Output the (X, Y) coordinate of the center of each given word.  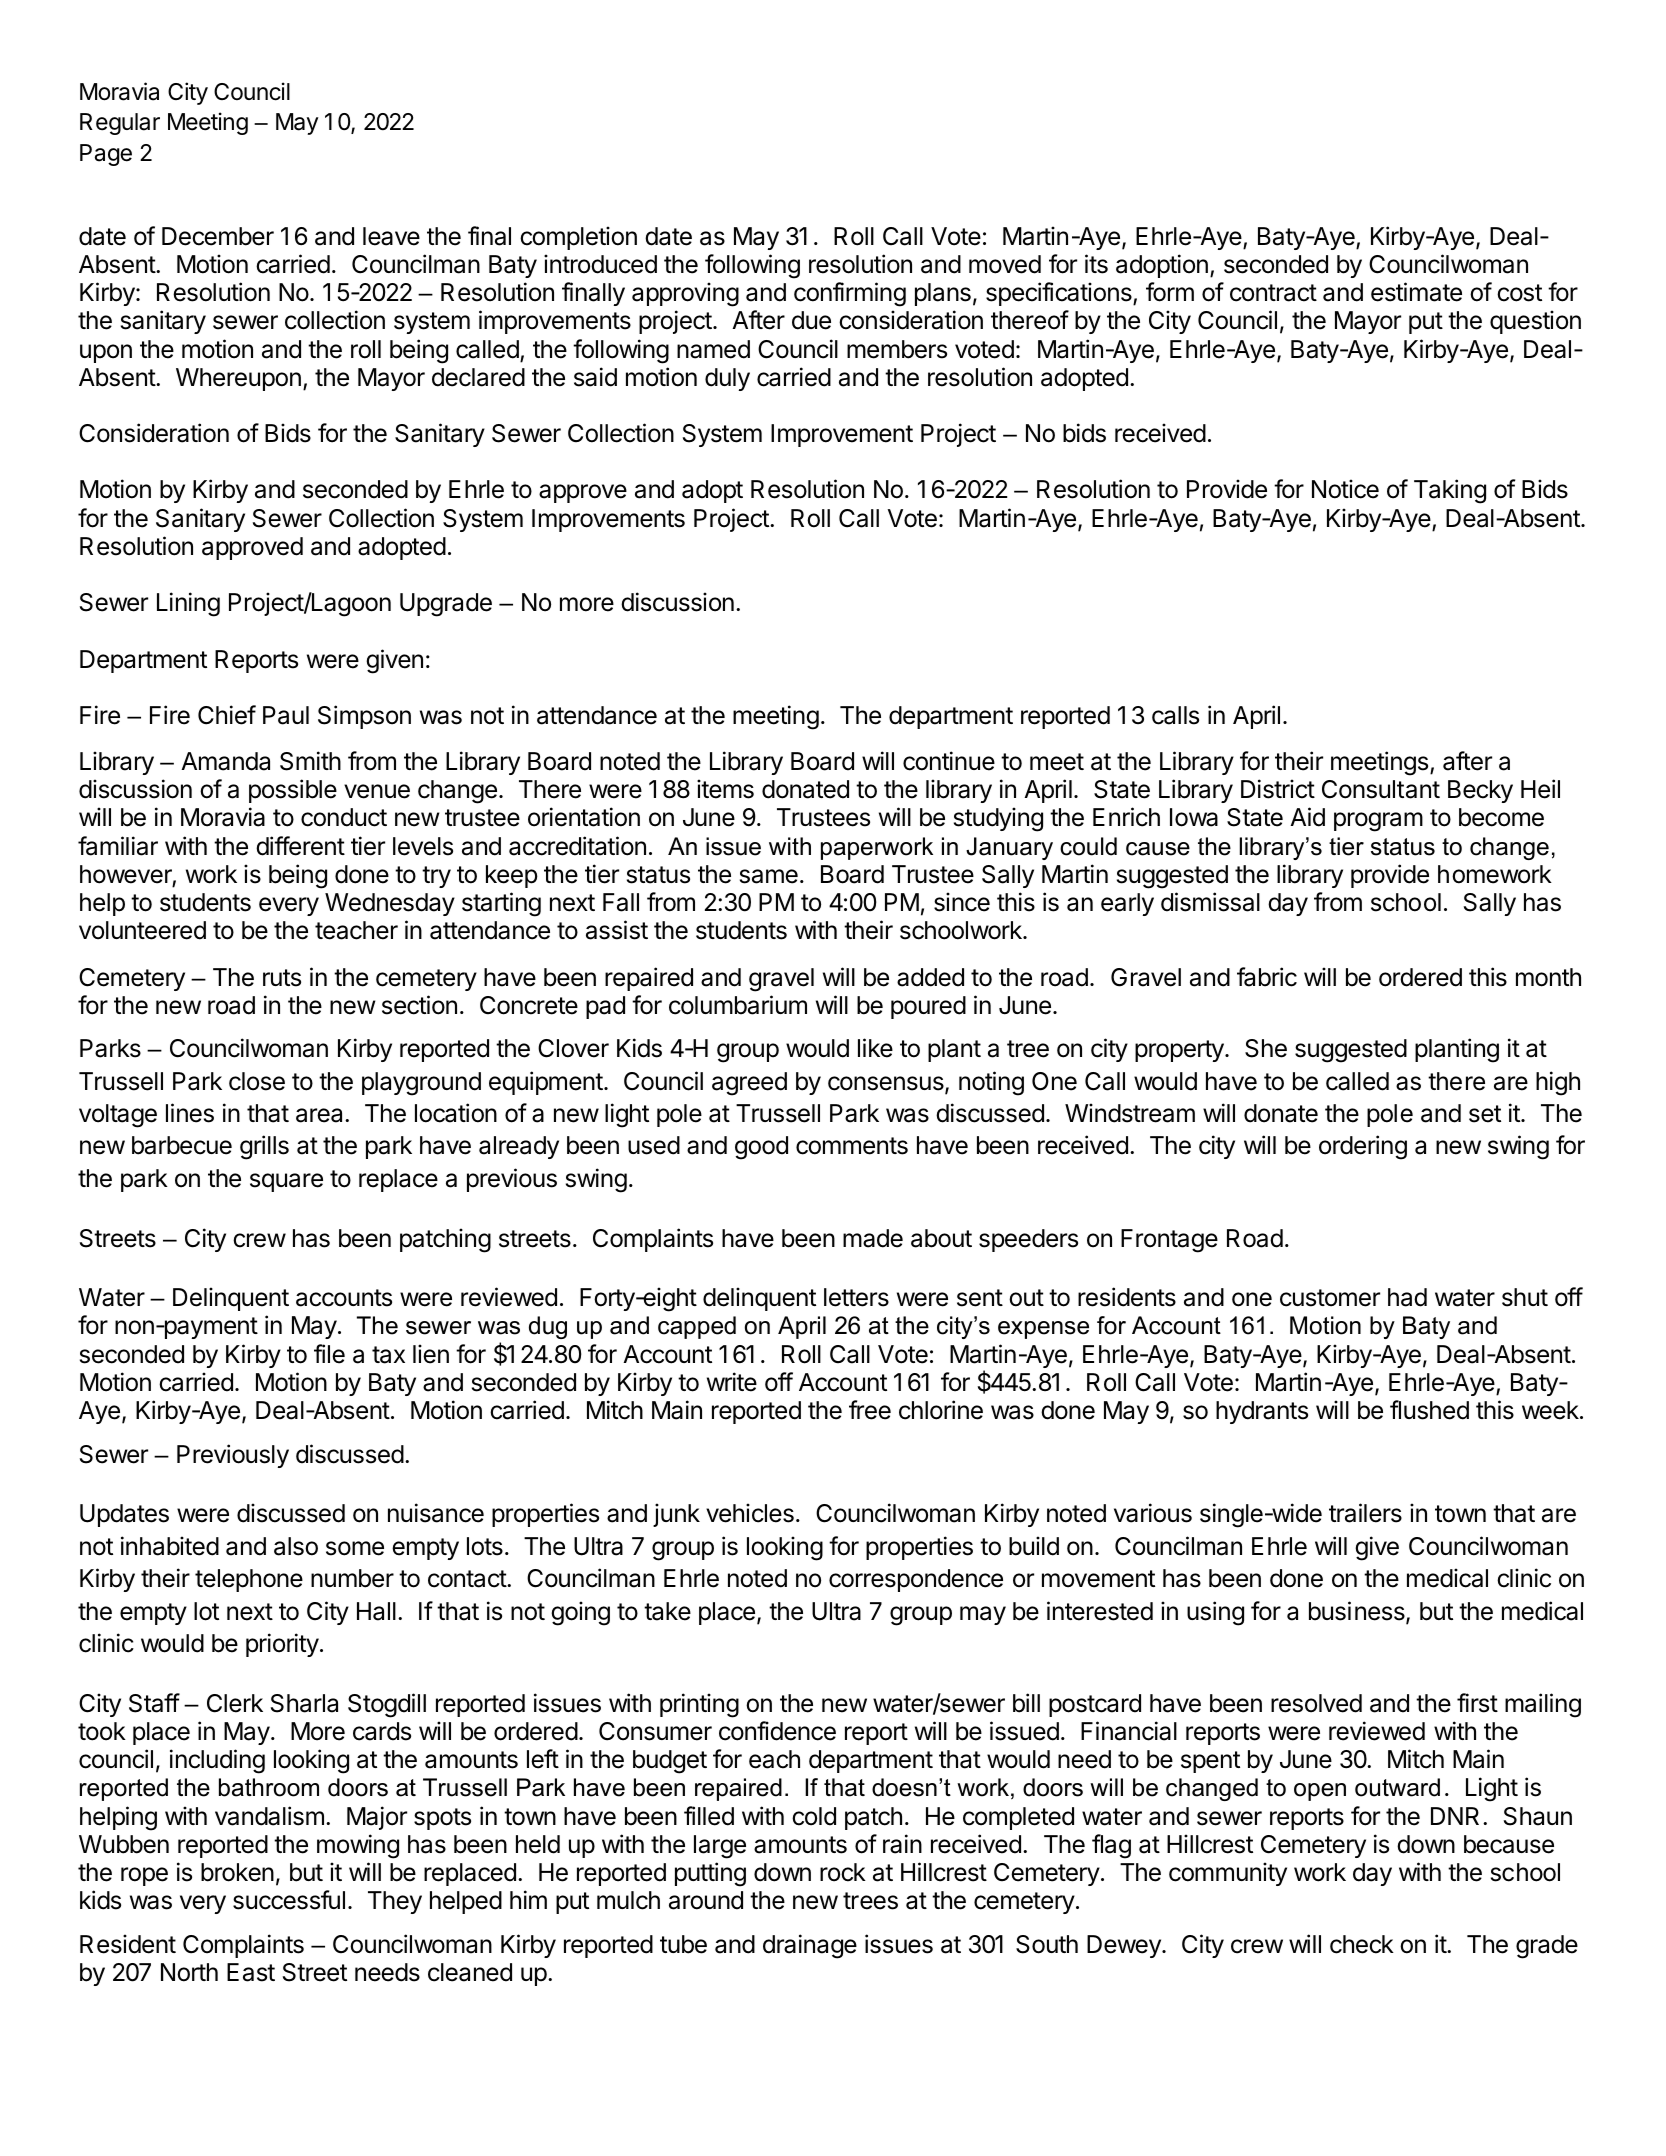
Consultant (1381, 789)
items (725, 789)
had (1407, 1297)
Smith (310, 761)
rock (843, 1872)
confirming (850, 294)
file (329, 1354)
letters (856, 1297)
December (218, 236)
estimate (1416, 292)
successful (289, 1900)
